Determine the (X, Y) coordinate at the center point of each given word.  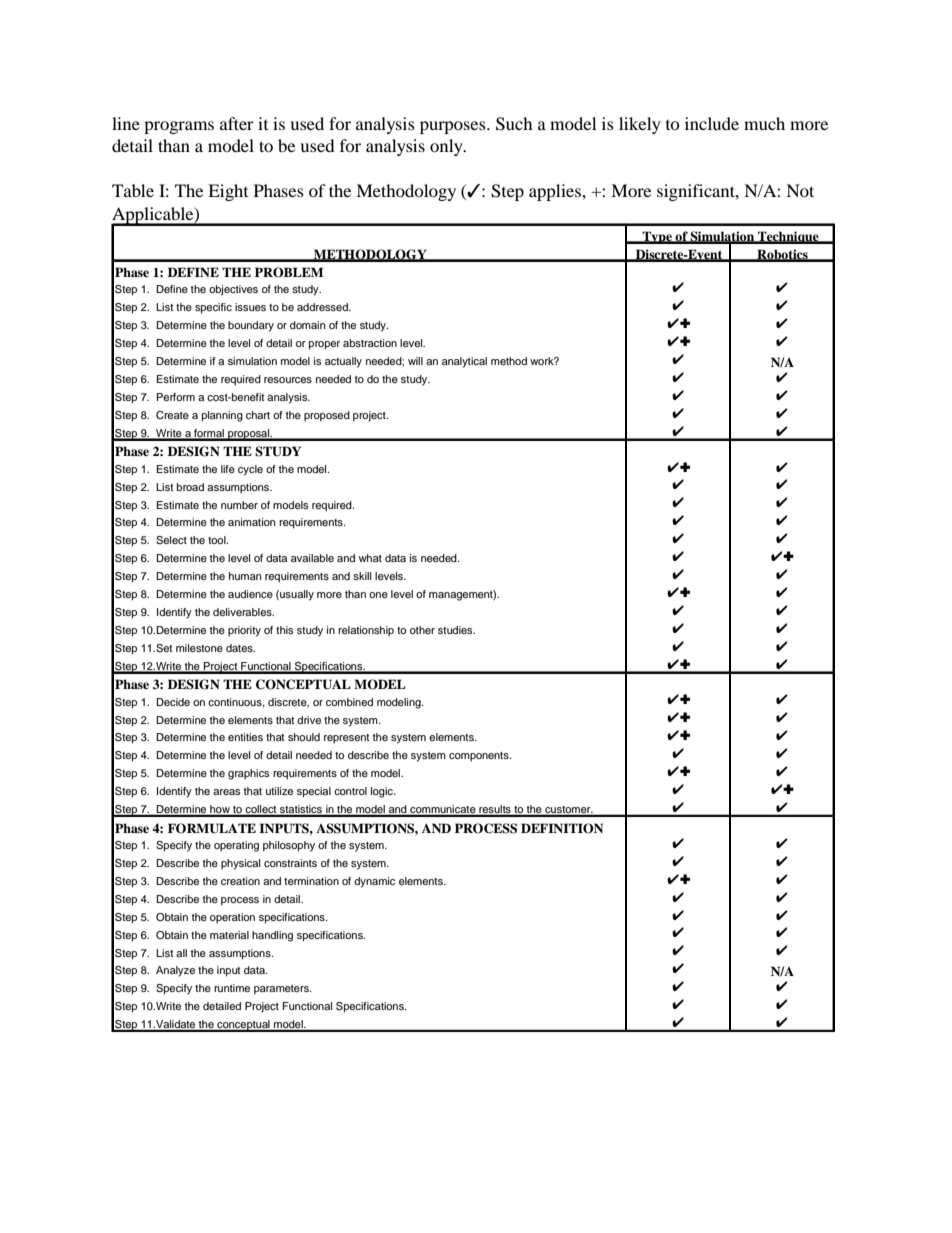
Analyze (175, 971)
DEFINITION (562, 828)
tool (218, 540)
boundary (251, 326)
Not (800, 190)
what (370, 558)
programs (179, 127)
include (712, 123)
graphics (248, 774)
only (447, 147)
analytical (464, 362)
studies (456, 630)
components (480, 756)
